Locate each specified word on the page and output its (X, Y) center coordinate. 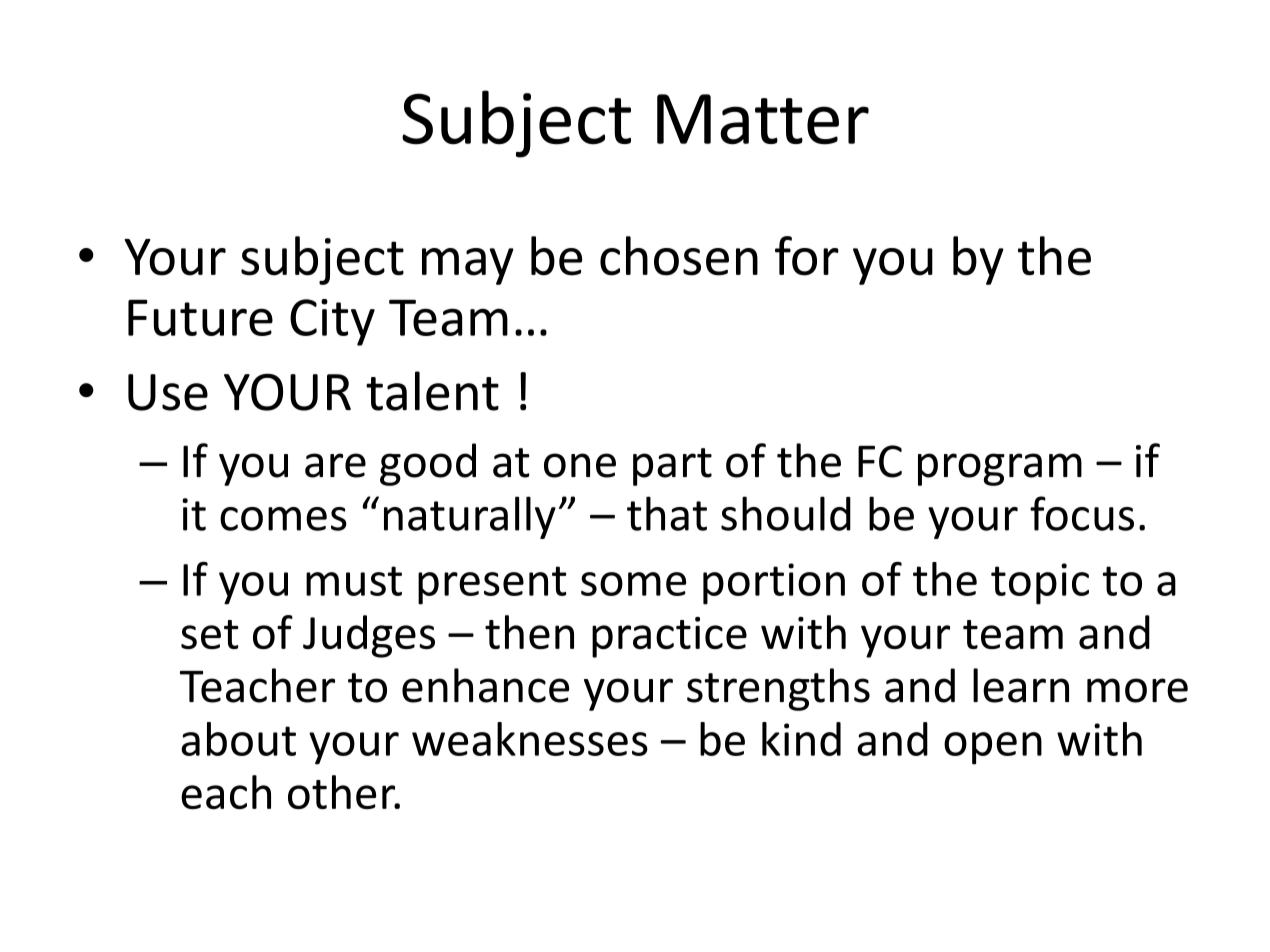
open (993, 748)
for (807, 256)
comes (283, 519)
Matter (763, 119)
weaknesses (530, 739)
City (332, 322)
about (238, 739)
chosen (679, 256)
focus (1082, 513)
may (468, 266)
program (1000, 469)
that (667, 513)
